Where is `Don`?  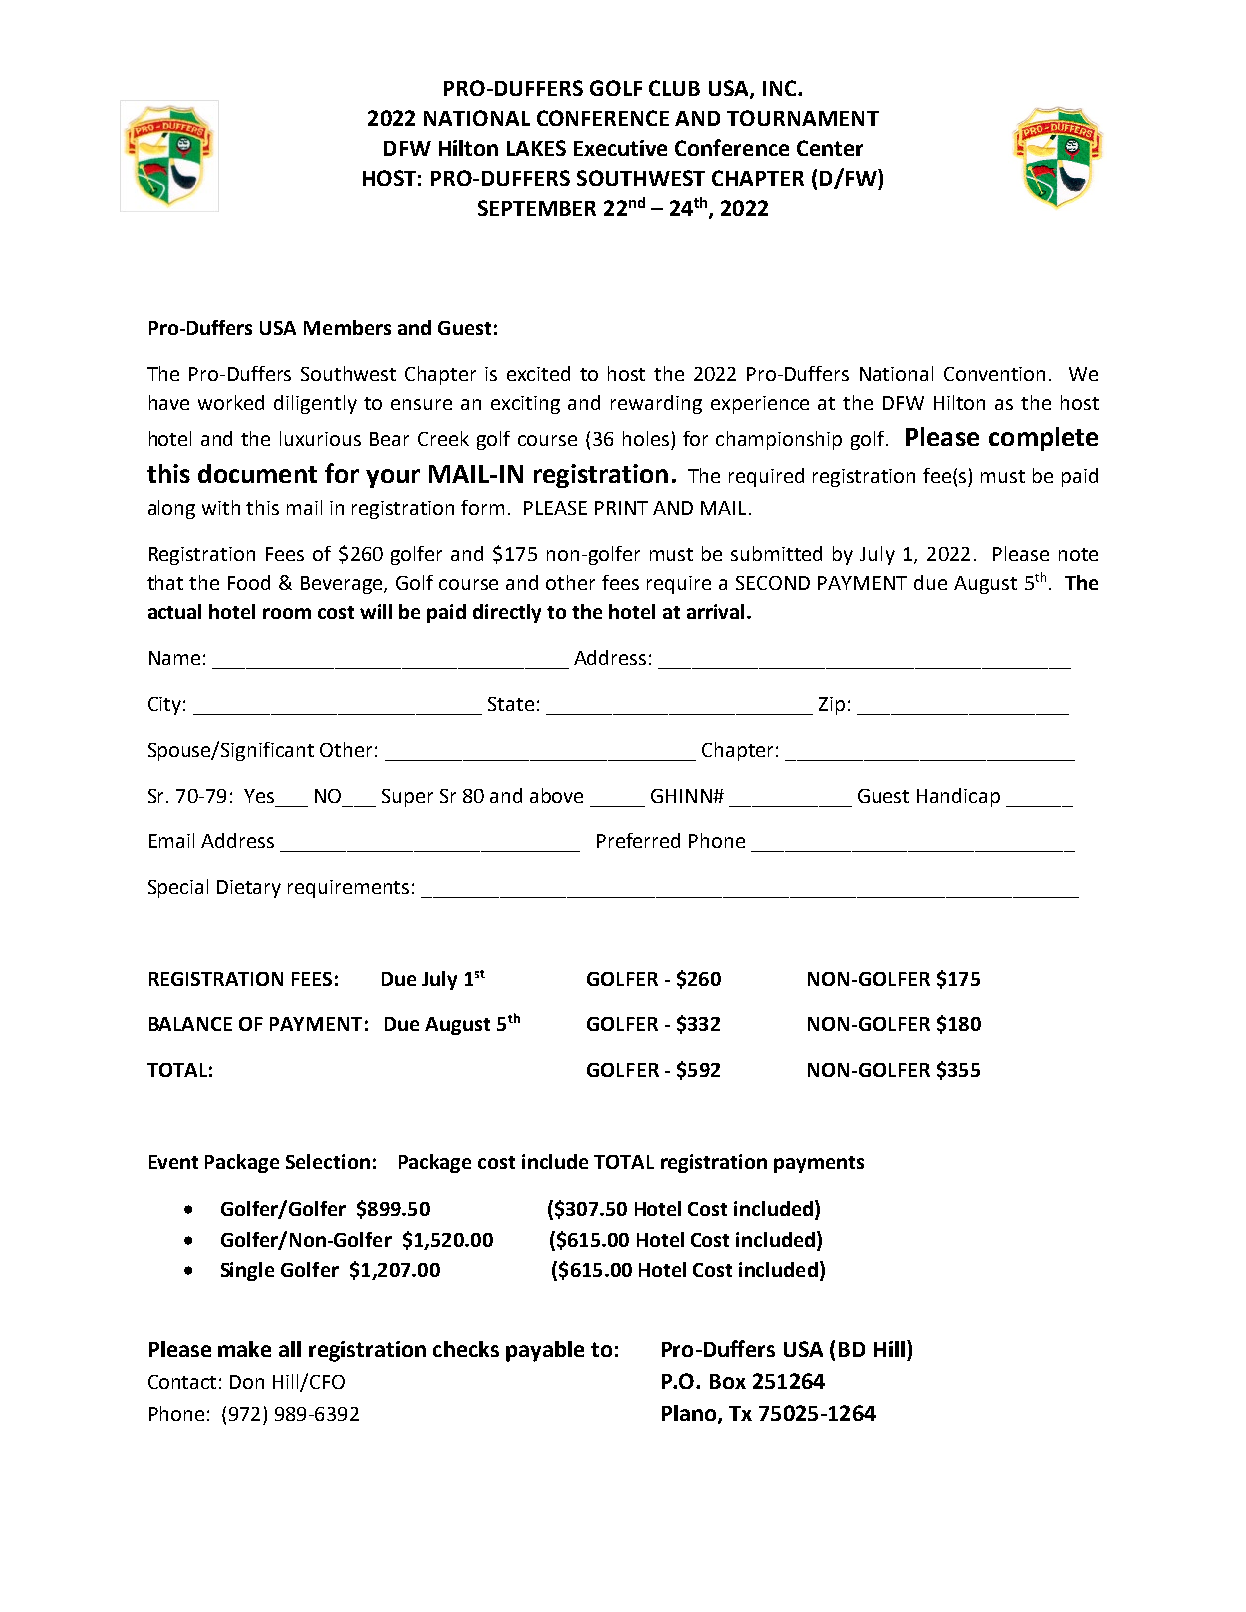
Don is located at coordinates (247, 1382).
